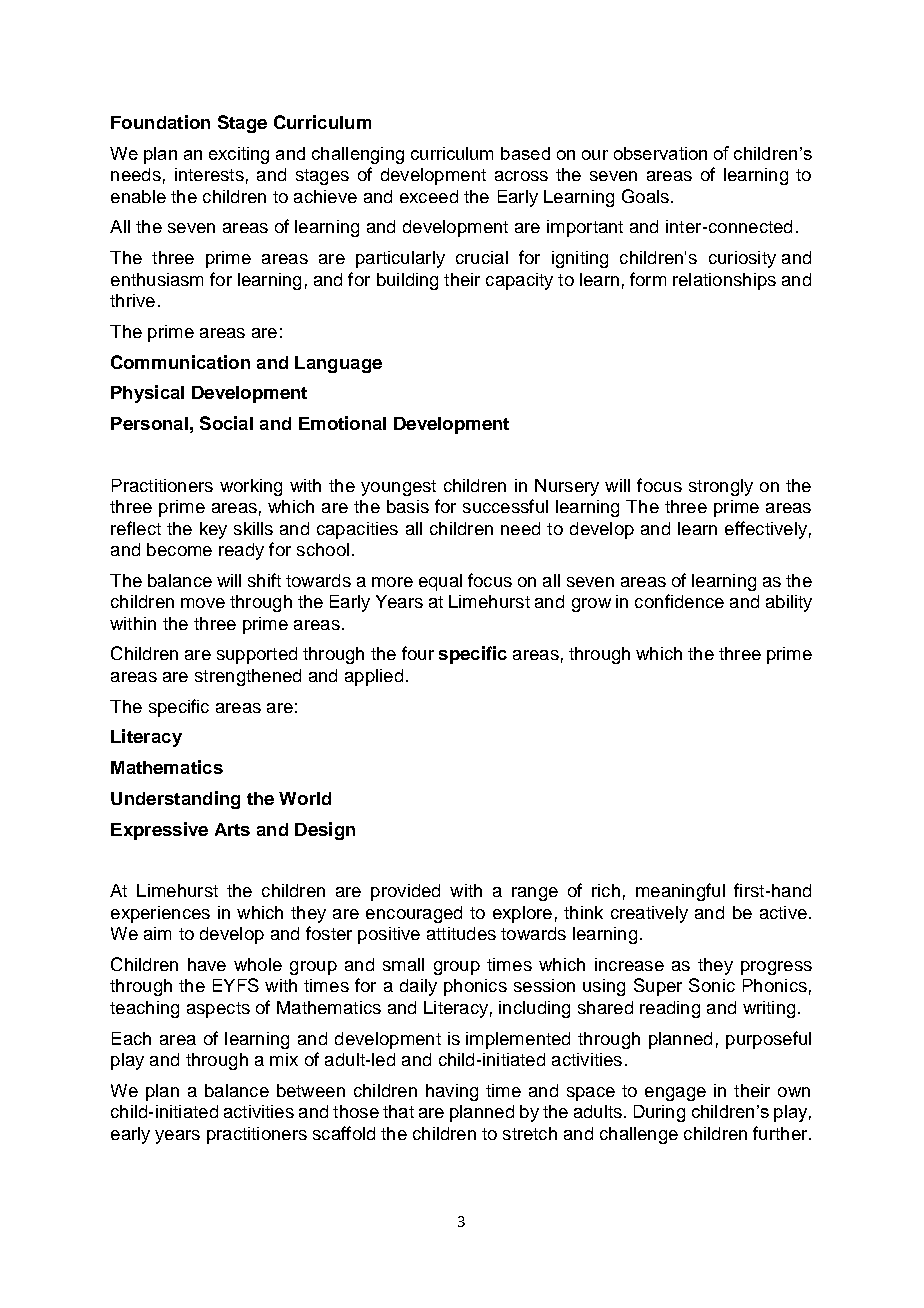 This document has width=924, height=1308. What do you see at coordinates (239, 155) in the document?
I see `exciting` at bounding box center [239, 155].
